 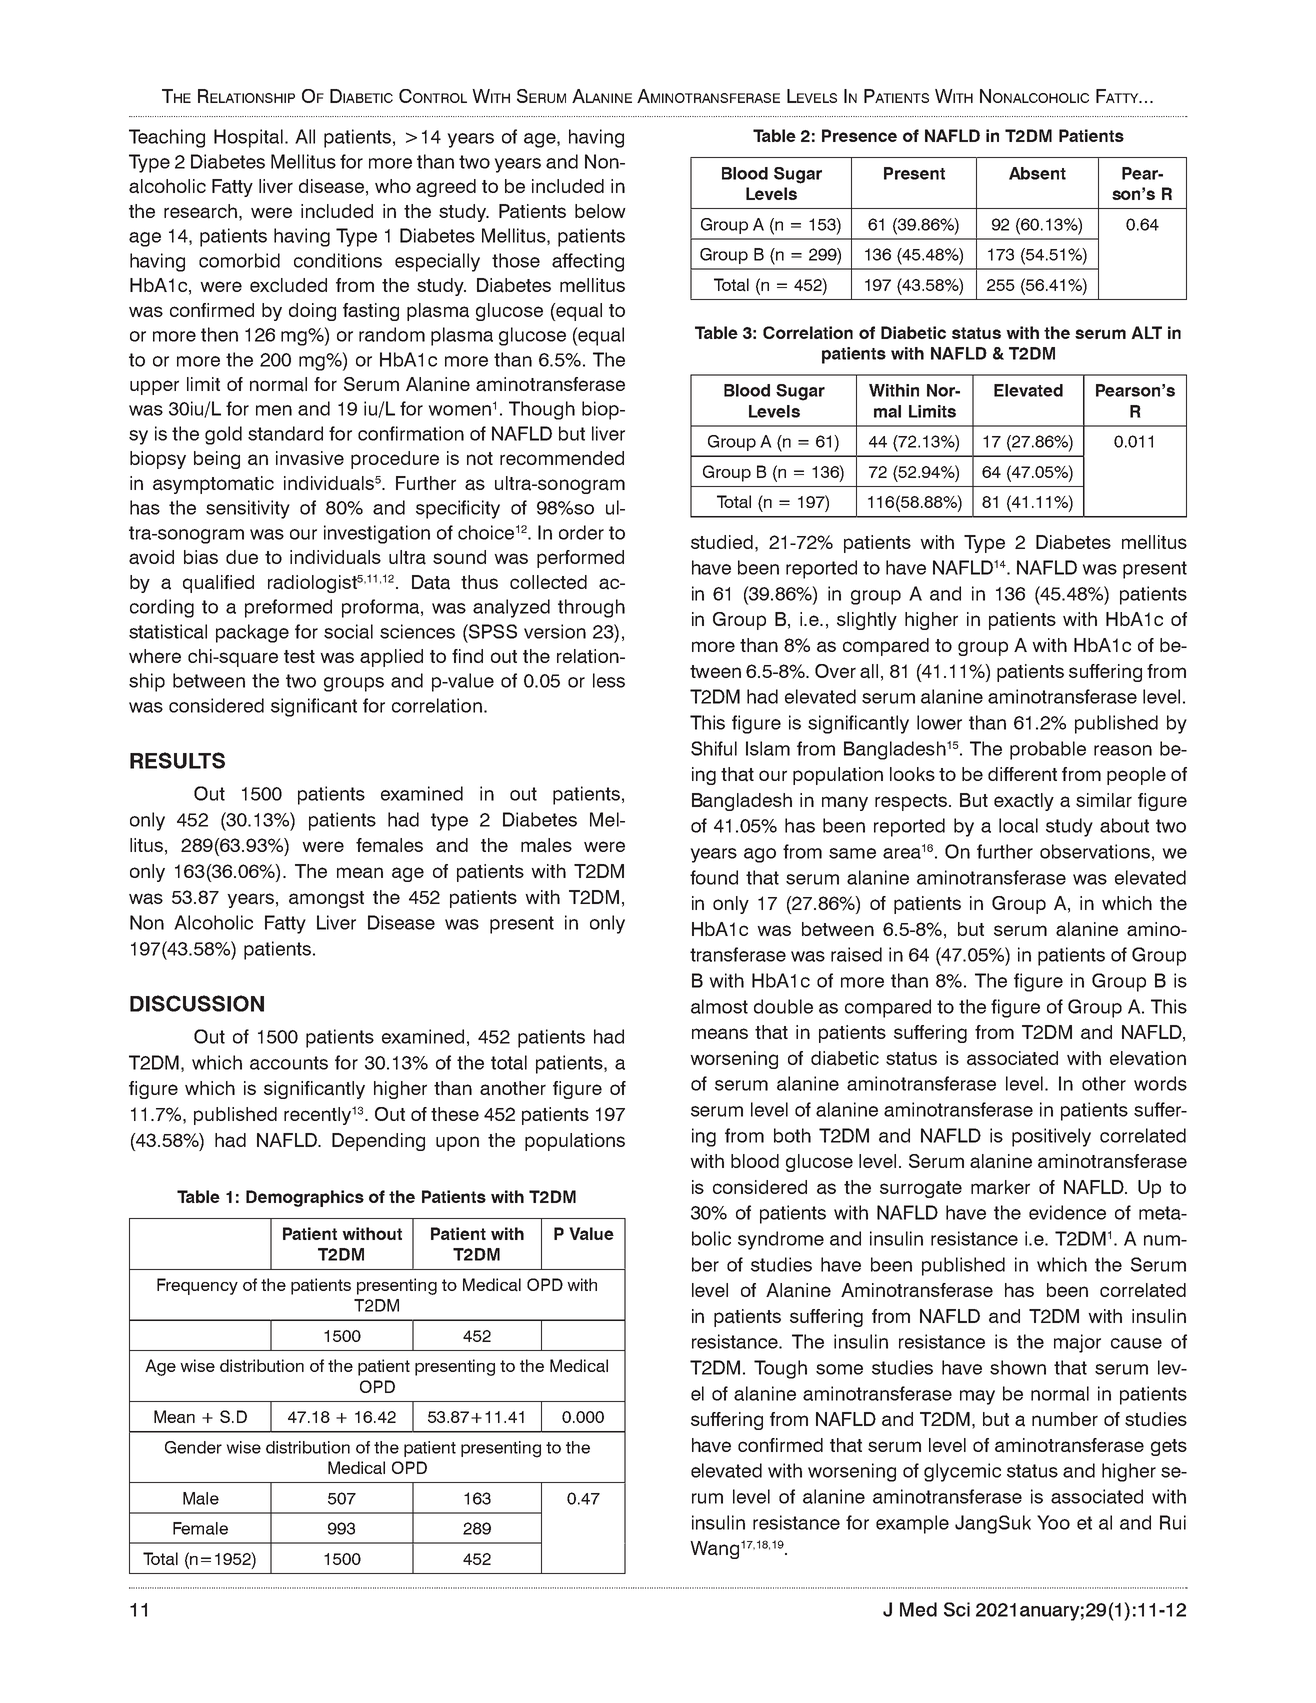 What do you see at coordinates (326, 899) in the screenshot?
I see `amongst` at bounding box center [326, 899].
